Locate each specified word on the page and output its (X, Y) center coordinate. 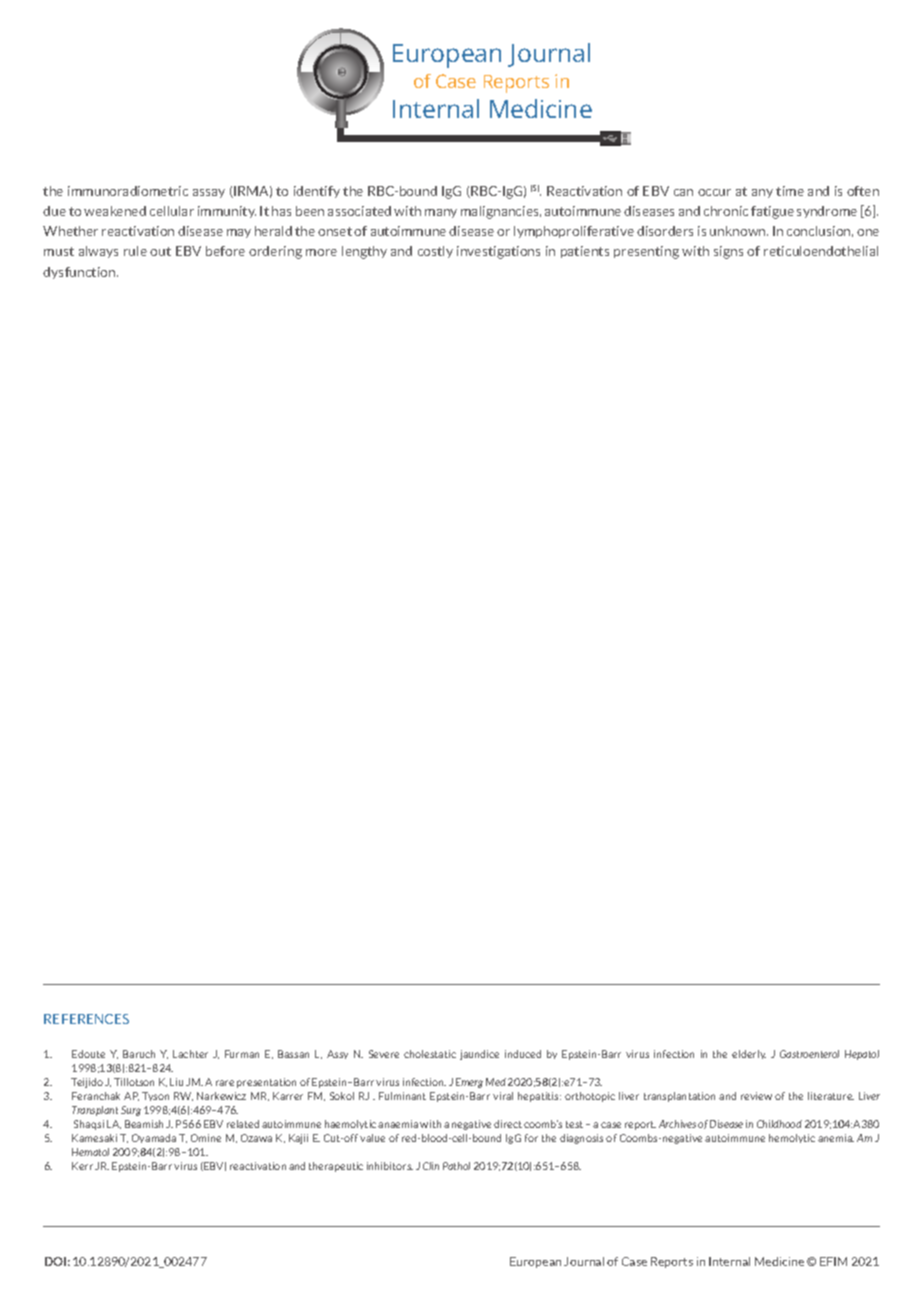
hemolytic (792, 1138)
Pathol (456, 1166)
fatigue (772, 212)
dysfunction (80, 273)
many (441, 213)
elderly (749, 1054)
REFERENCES (86, 1019)
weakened (115, 211)
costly (435, 252)
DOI (55, 1261)
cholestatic (430, 1054)
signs (728, 252)
